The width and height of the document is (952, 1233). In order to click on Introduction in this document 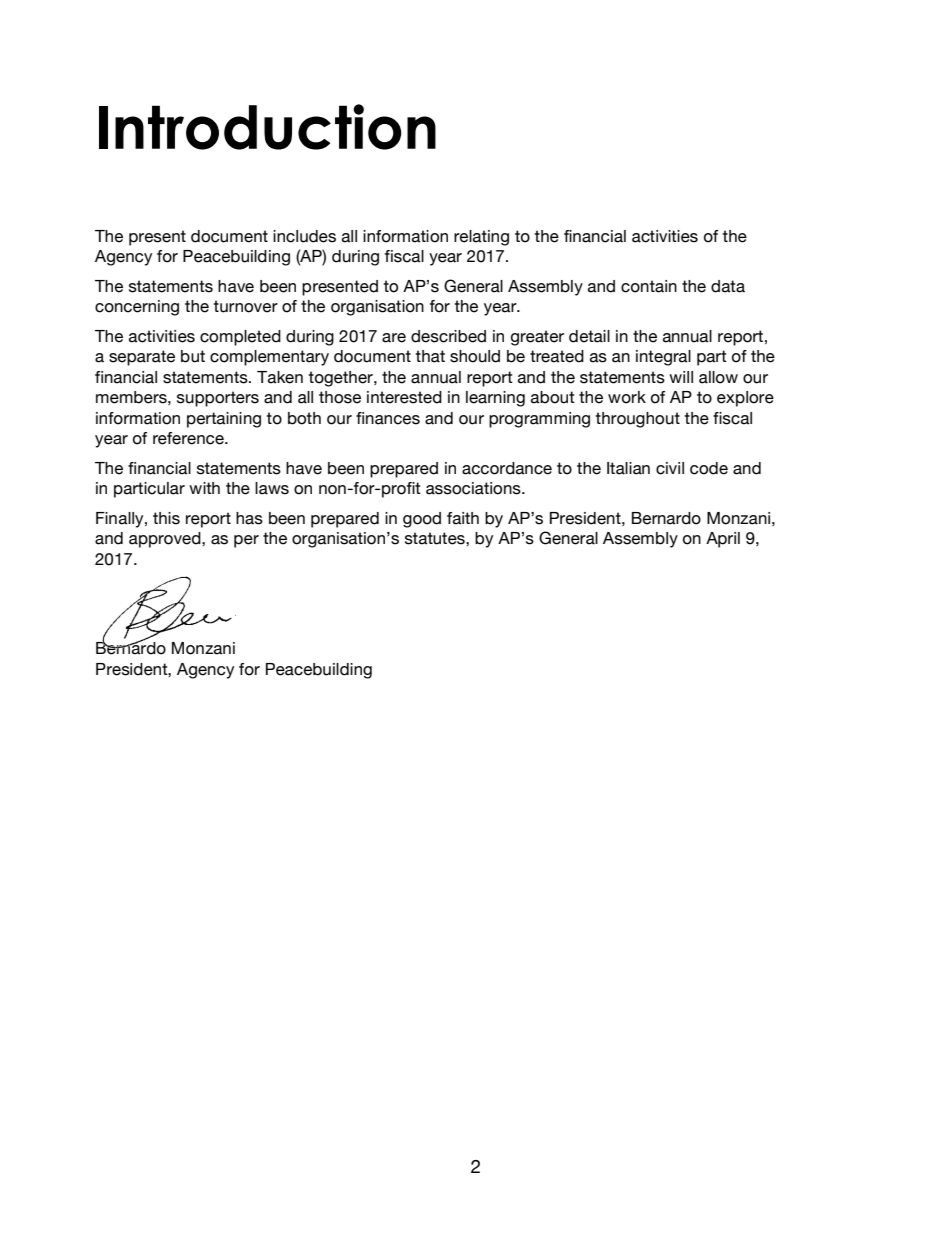, I will do `click(267, 127)`.
